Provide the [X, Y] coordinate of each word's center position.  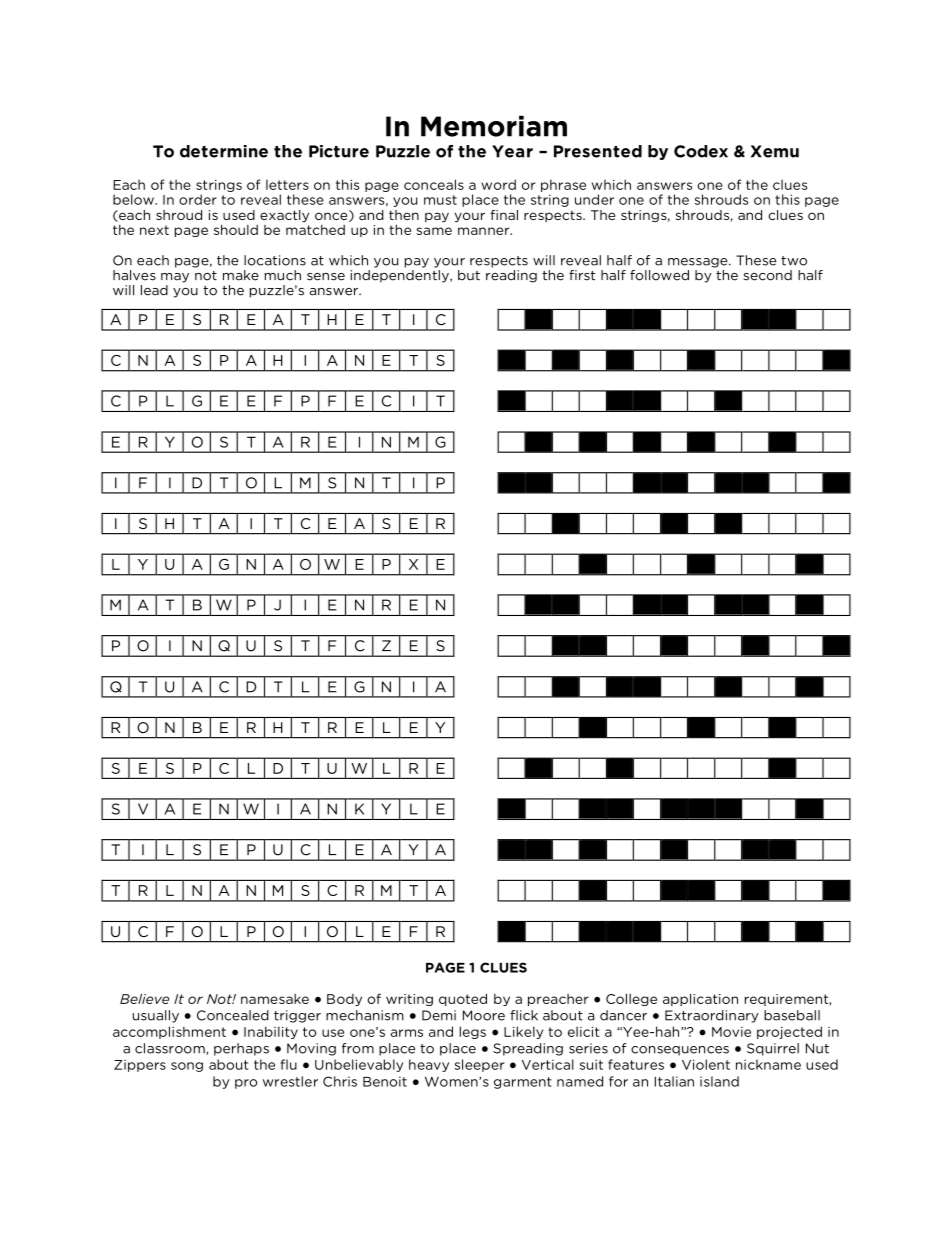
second [768, 275]
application [700, 999]
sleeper [479, 1065]
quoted [463, 999]
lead [154, 290]
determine [224, 151]
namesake [275, 999]
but [469, 275]
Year [512, 151]
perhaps [241, 1049]
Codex [701, 151]
